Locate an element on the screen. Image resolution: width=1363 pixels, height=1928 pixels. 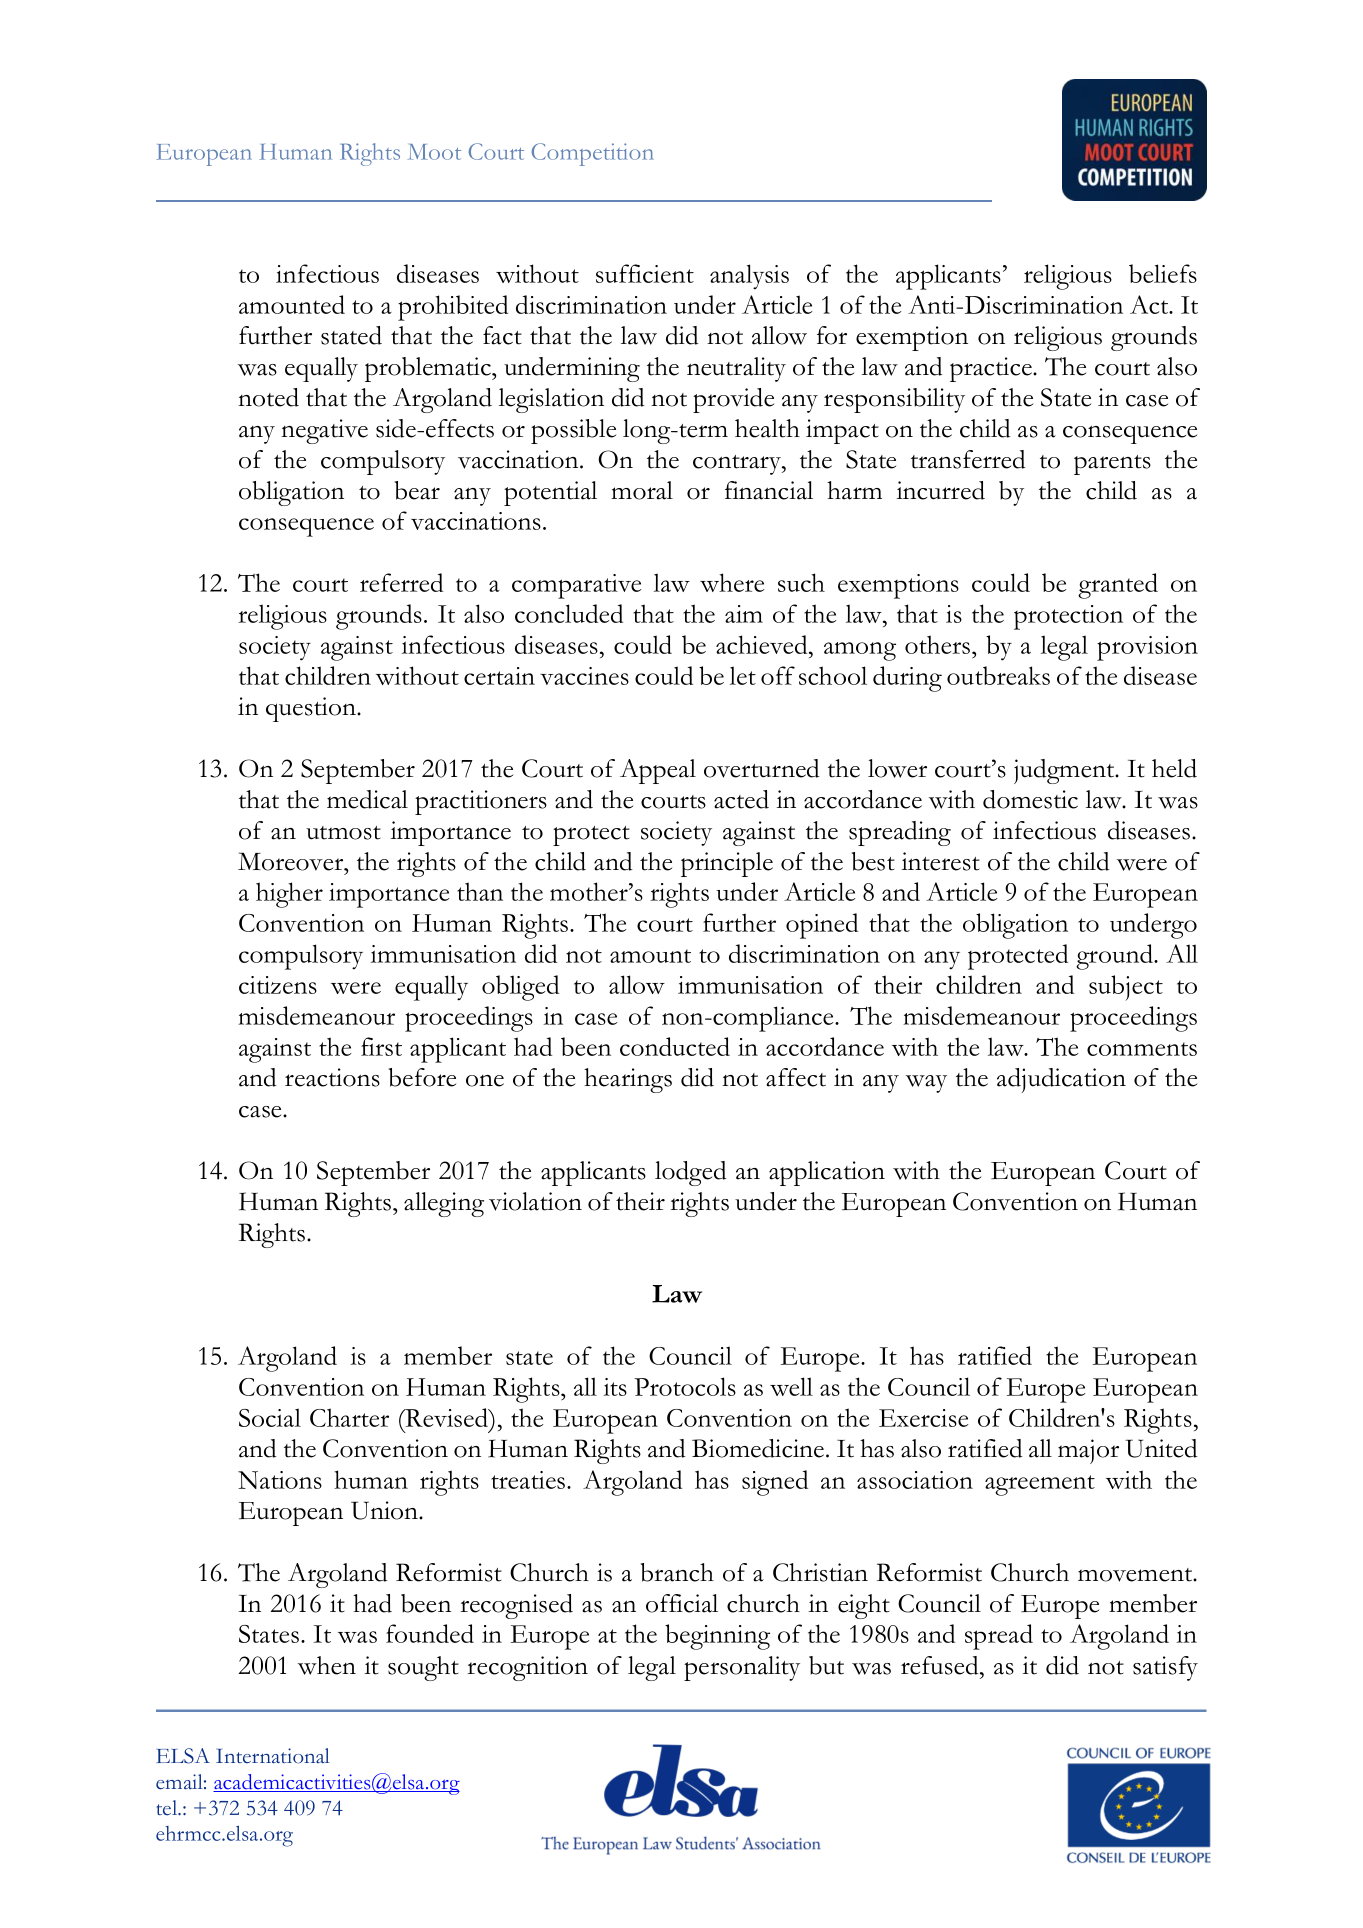
lodged is located at coordinates (691, 1173).
